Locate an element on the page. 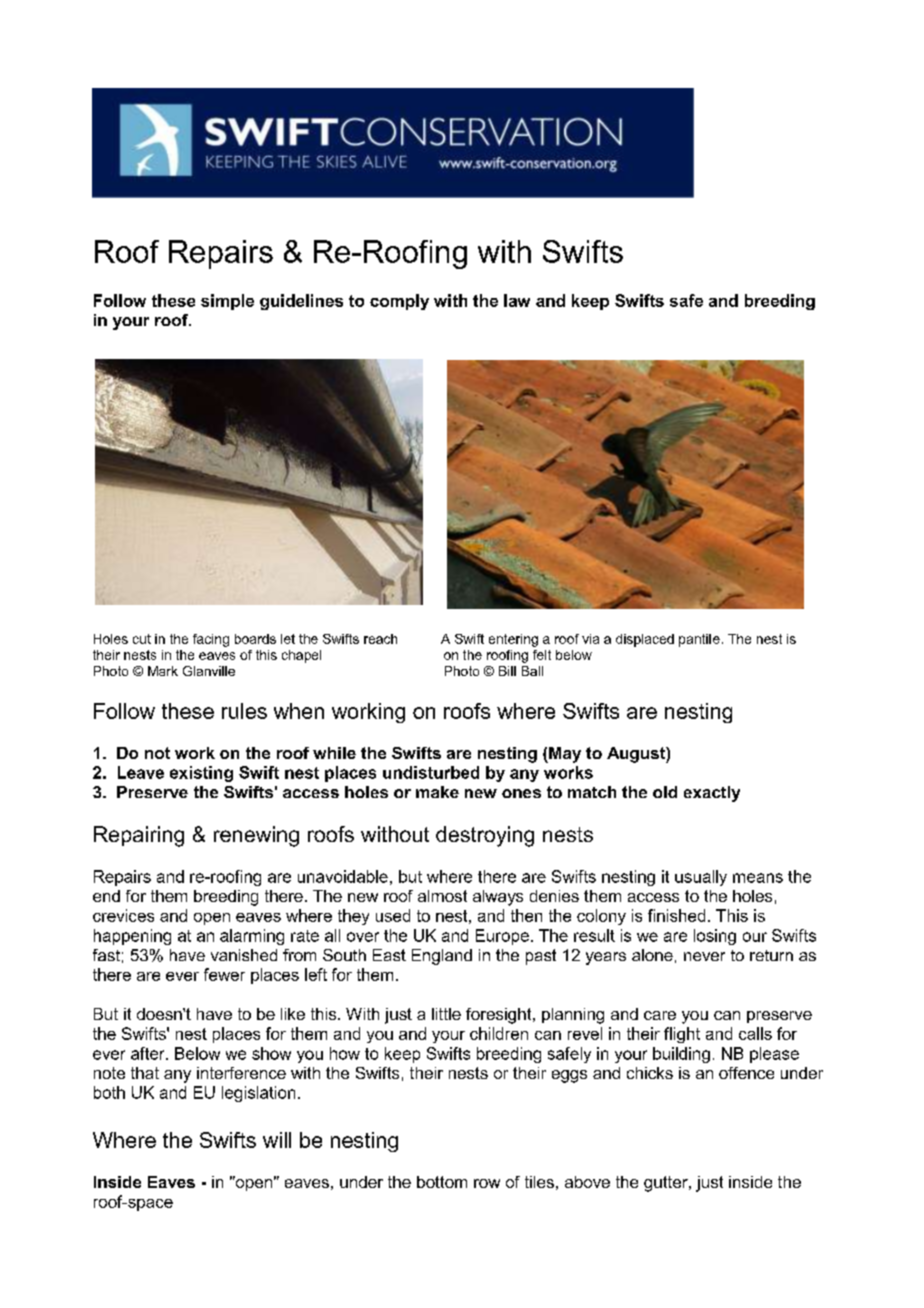  exactly is located at coordinates (712, 794).
